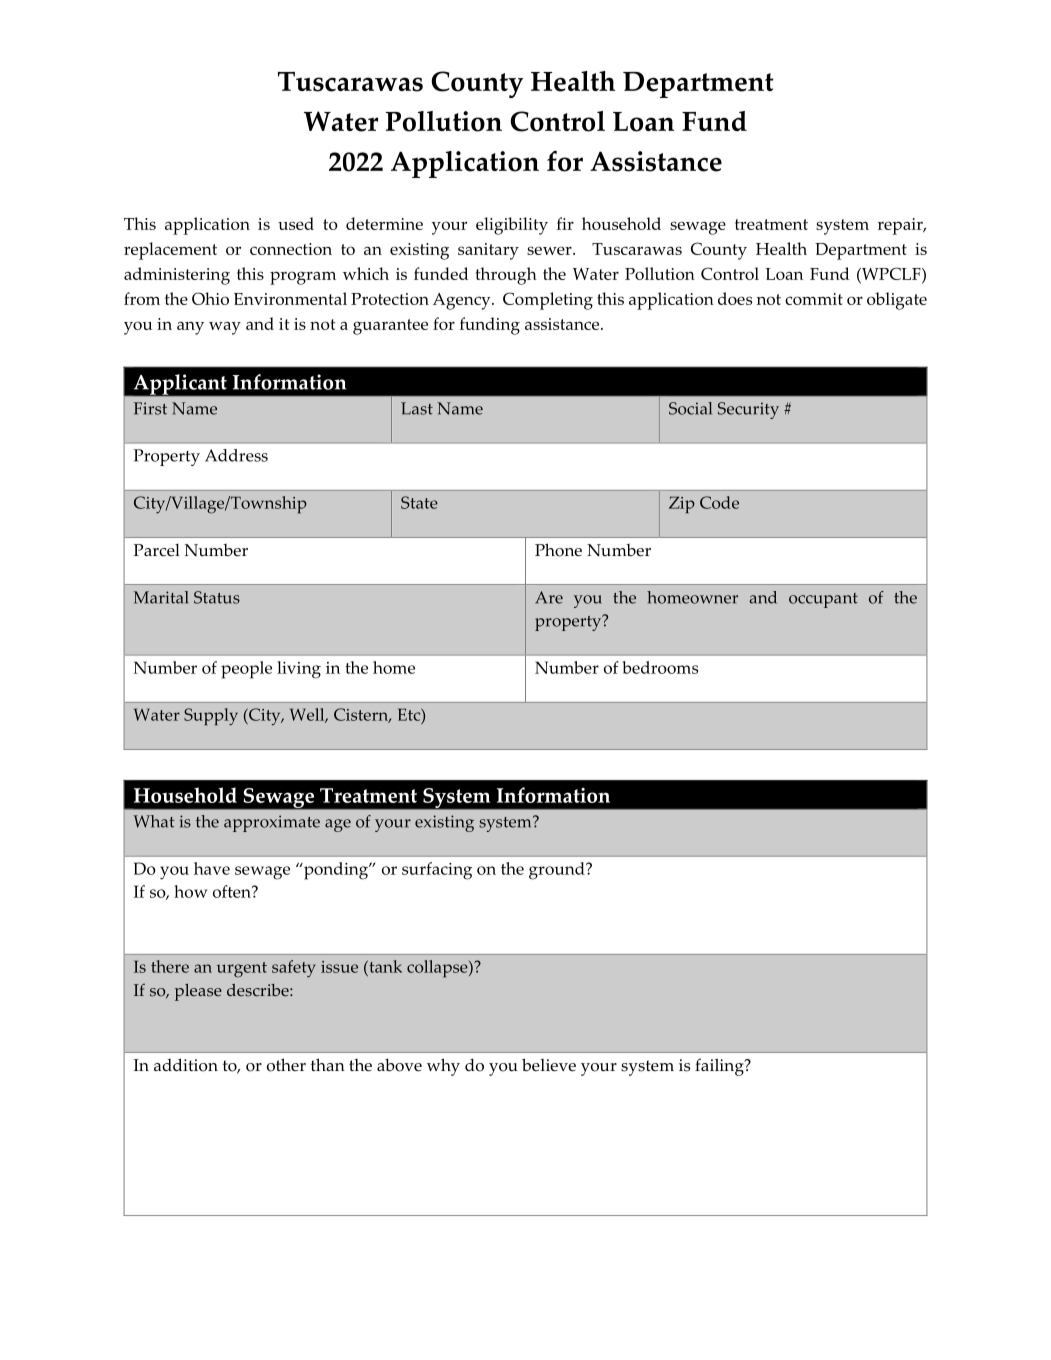  I want to click on Code, so click(719, 502).
